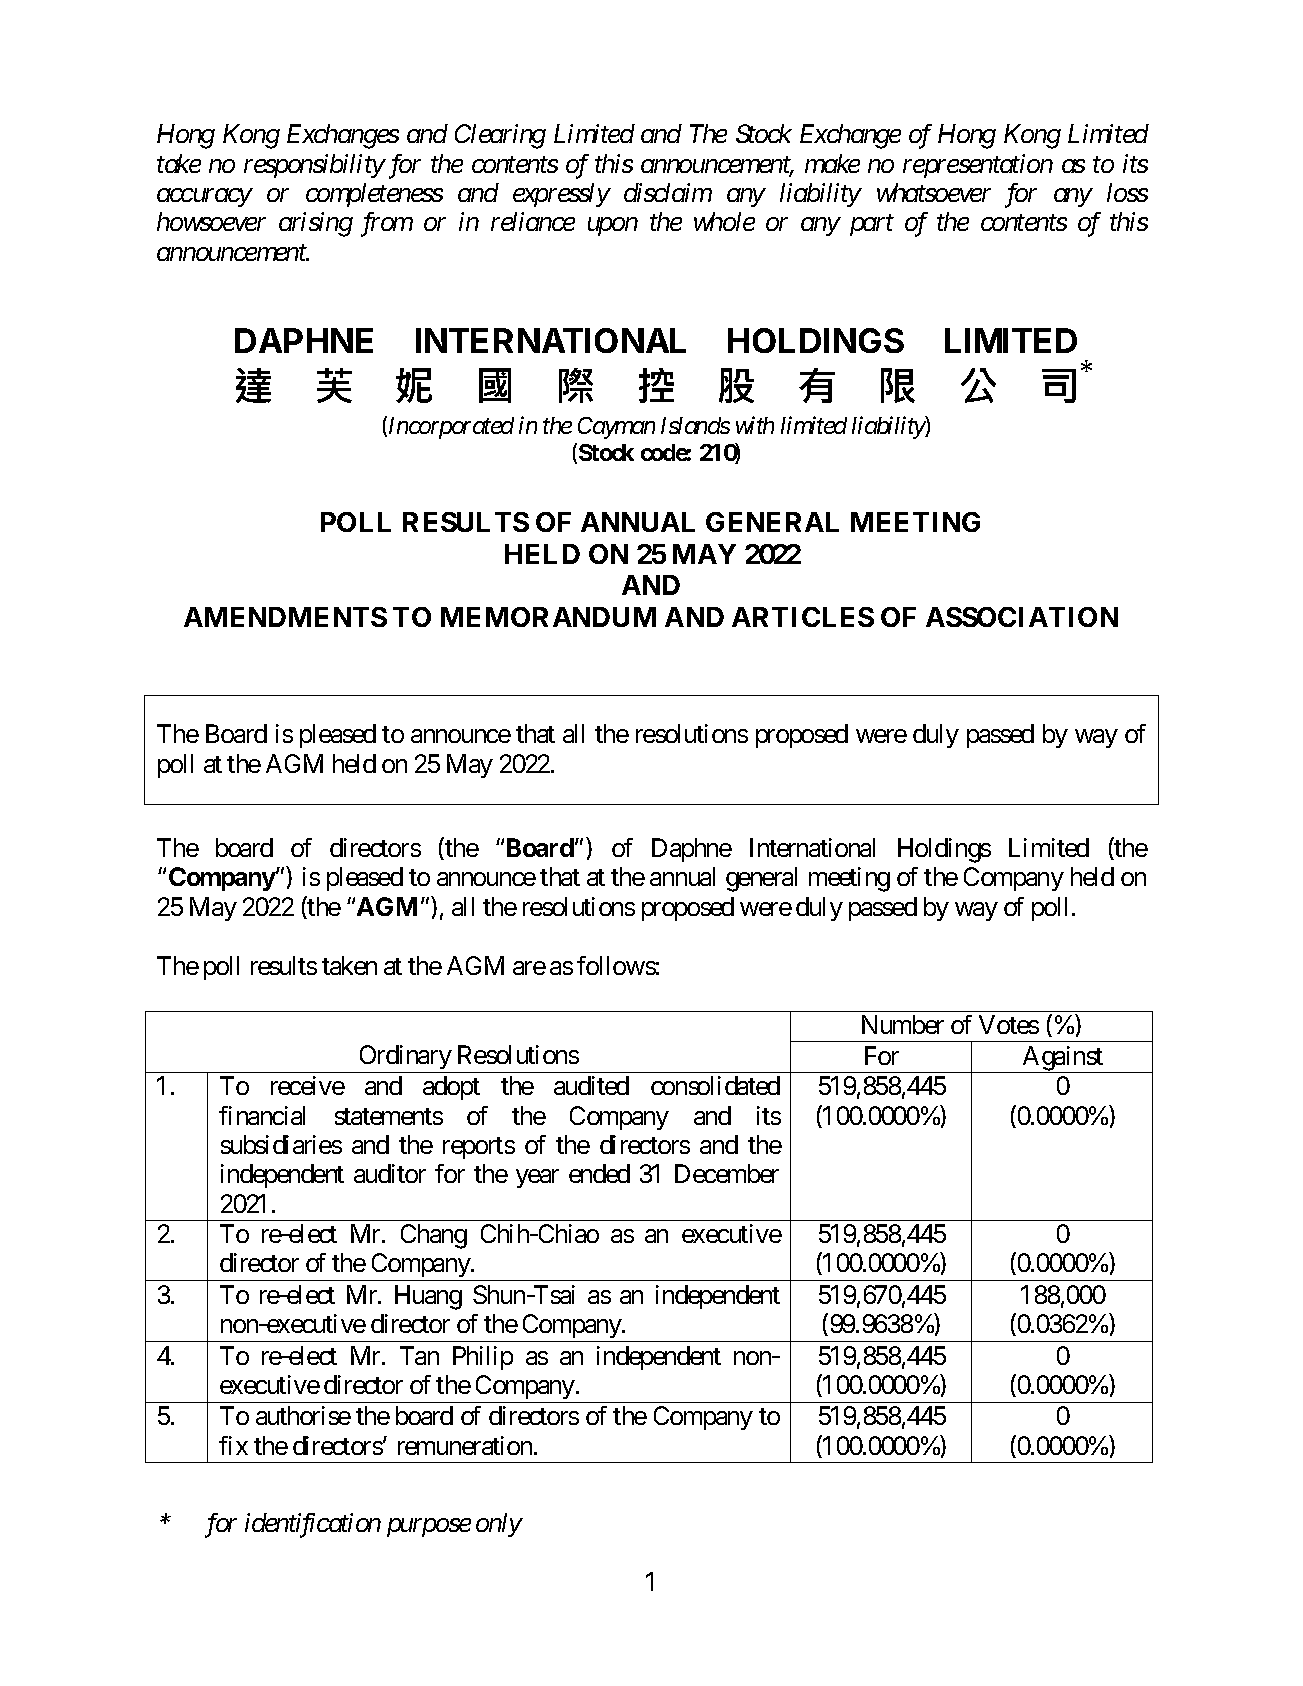 The height and width of the screenshot is (1686, 1303). I want to click on upon, so click(613, 227).
